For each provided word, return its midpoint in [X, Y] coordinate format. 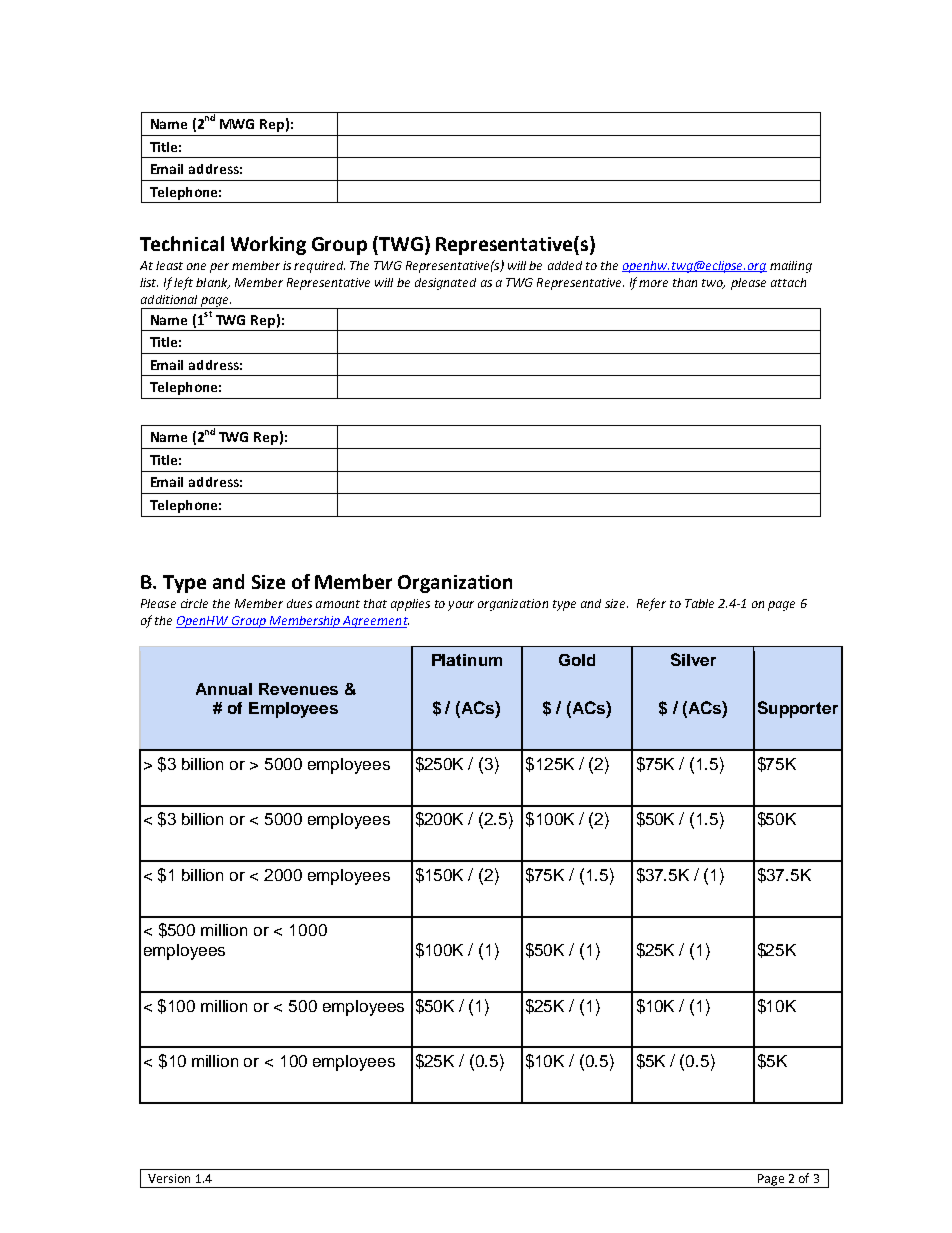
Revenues [298, 689]
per [219, 268]
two [713, 284]
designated [445, 284]
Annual [224, 689]
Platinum [467, 660]
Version [169, 1178]
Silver [693, 659]
